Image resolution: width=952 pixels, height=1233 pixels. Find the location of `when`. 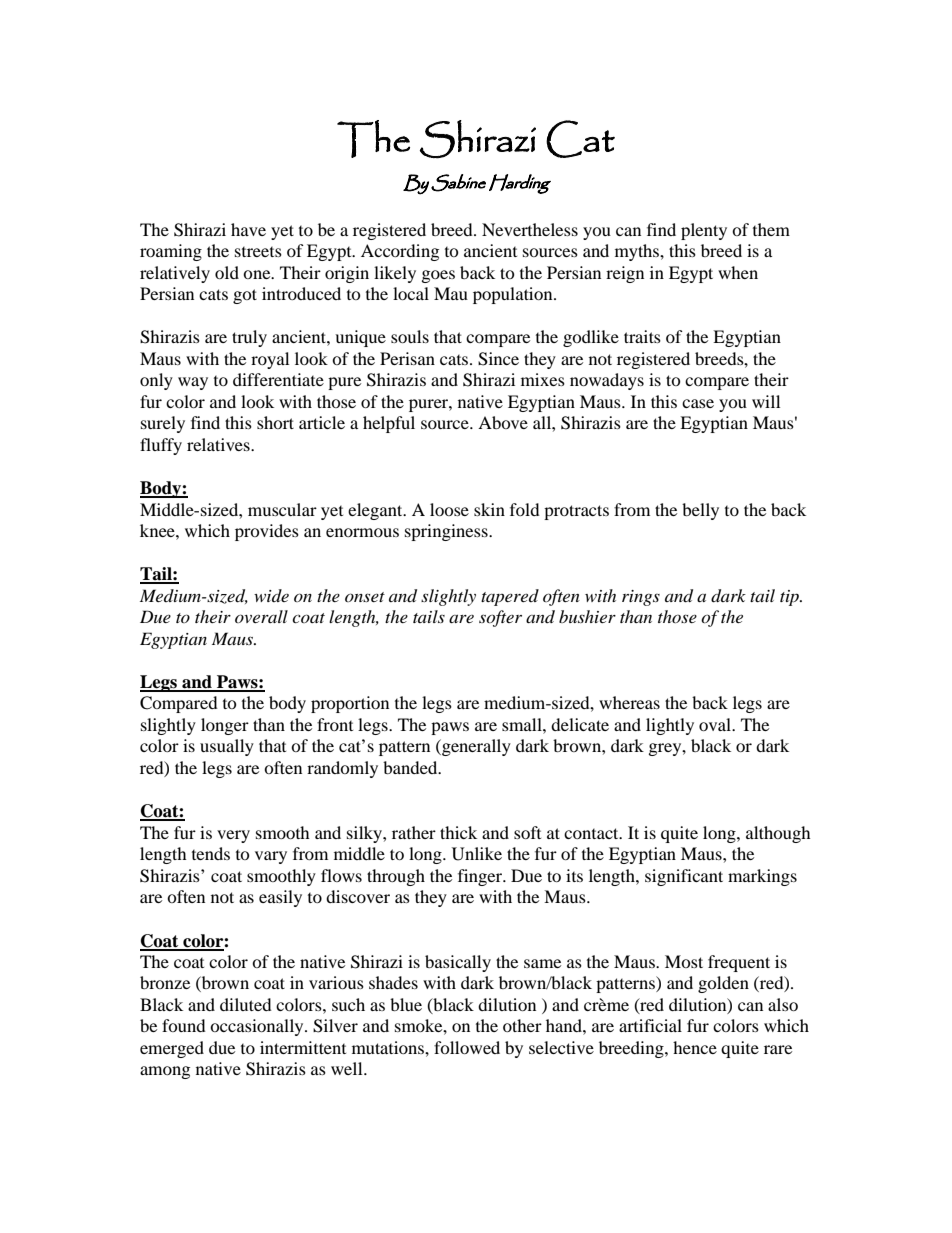

when is located at coordinates (738, 272).
